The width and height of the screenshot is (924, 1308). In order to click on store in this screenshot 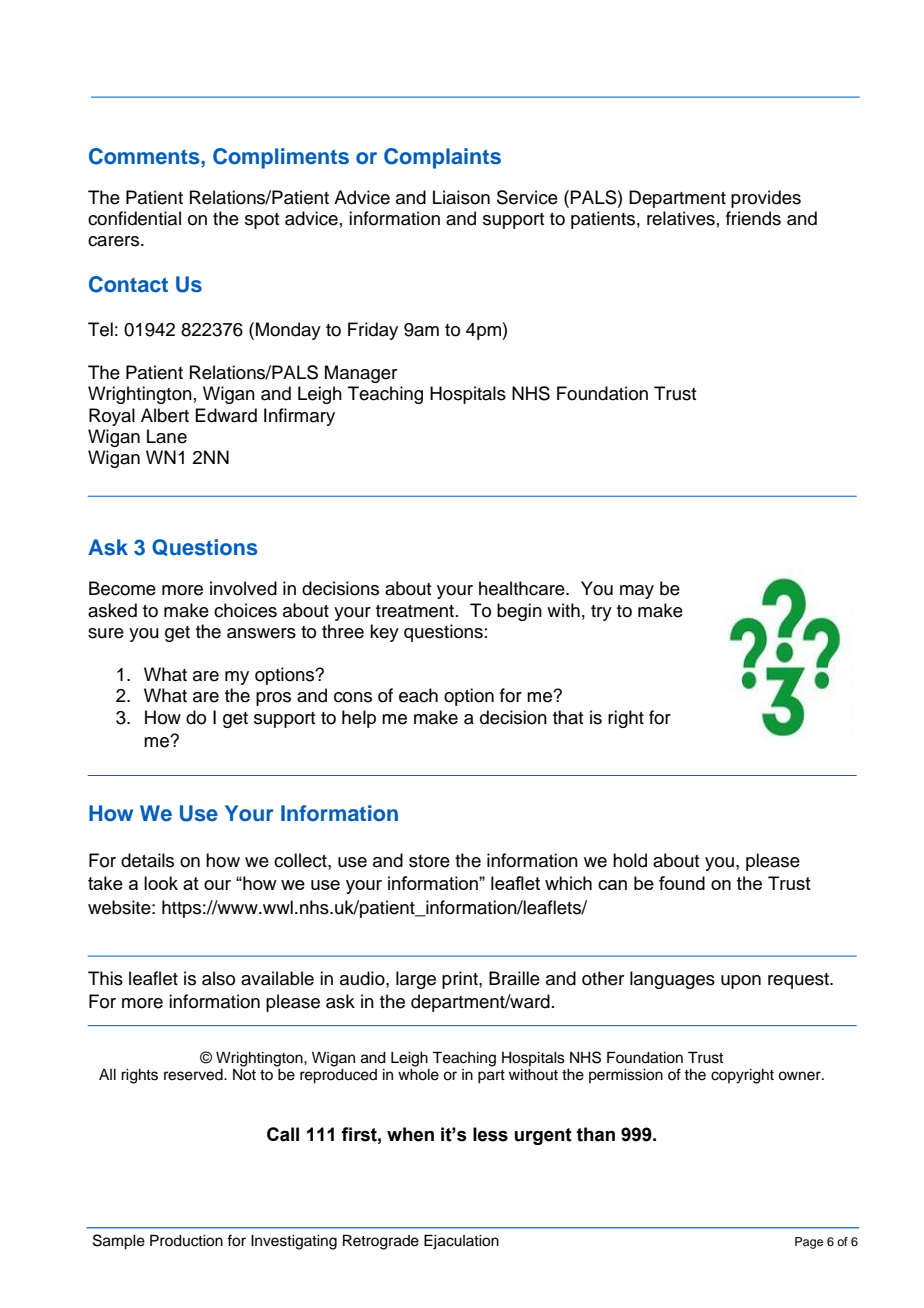, I will do `click(429, 861)`.
